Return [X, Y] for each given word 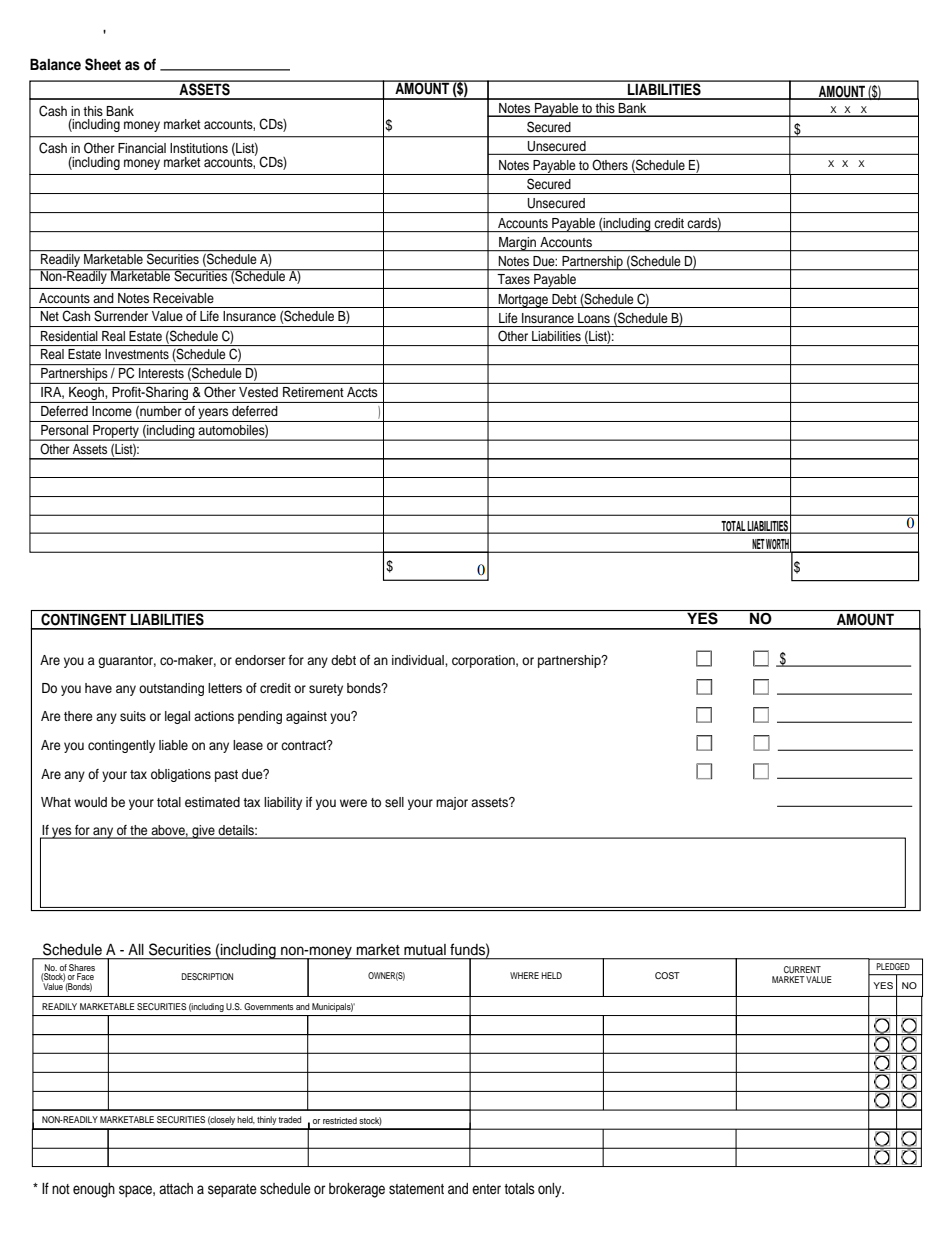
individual [419, 660]
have [98, 688]
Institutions [199, 148]
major [452, 803]
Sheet [103, 64]
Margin [518, 244]
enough [94, 1190]
